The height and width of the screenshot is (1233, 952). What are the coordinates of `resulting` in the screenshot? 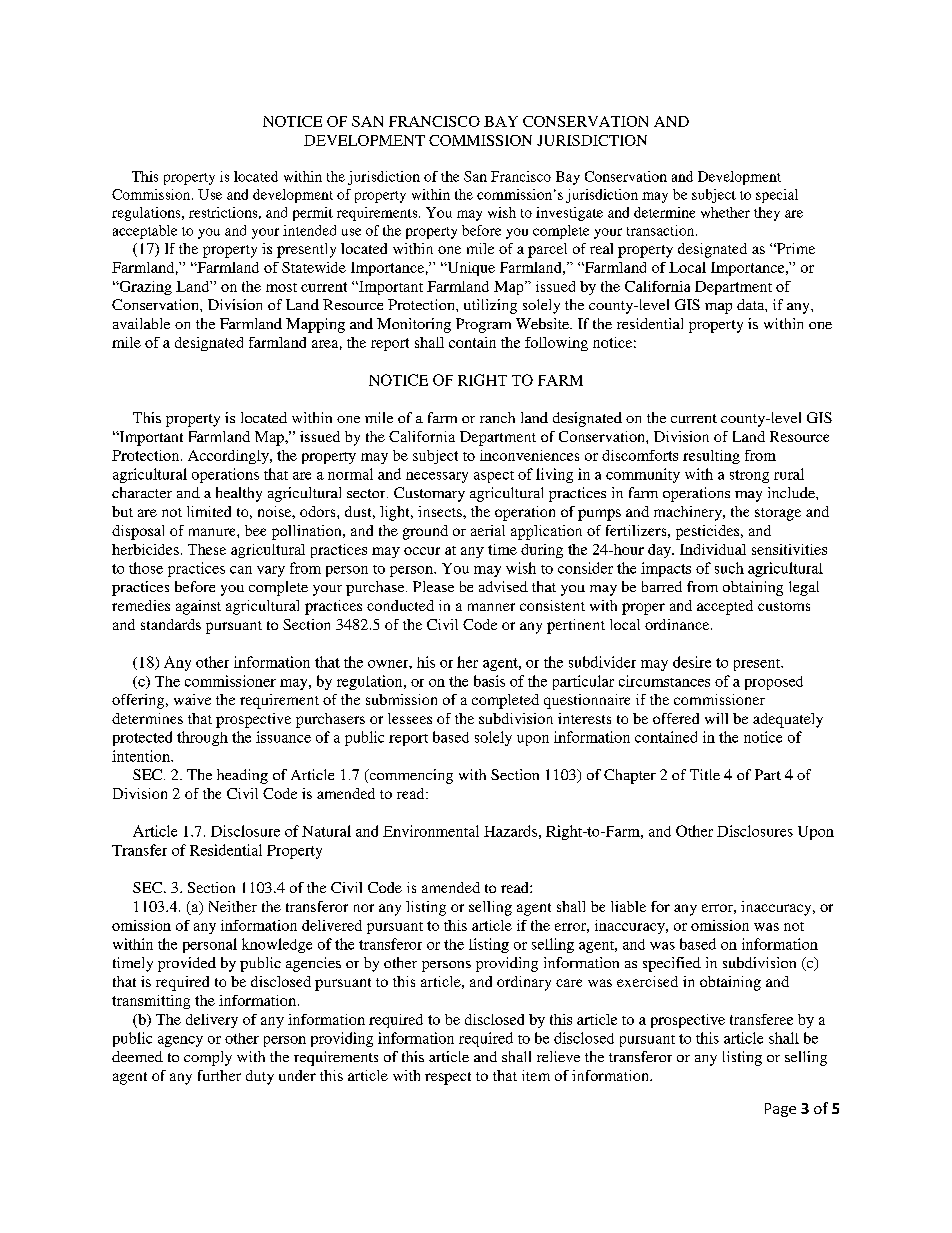 It's located at (711, 457).
